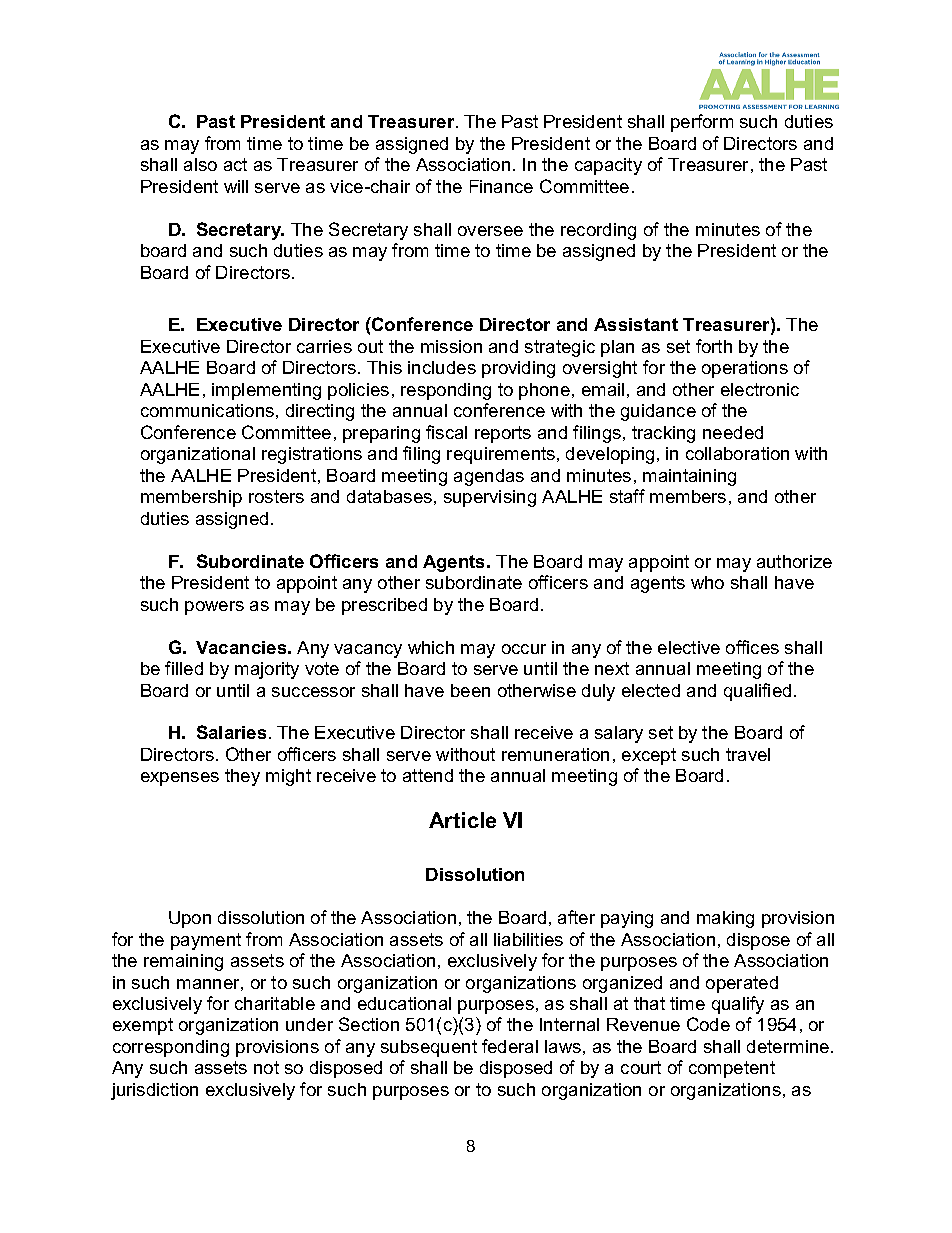  I want to click on they, so click(242, 777).
